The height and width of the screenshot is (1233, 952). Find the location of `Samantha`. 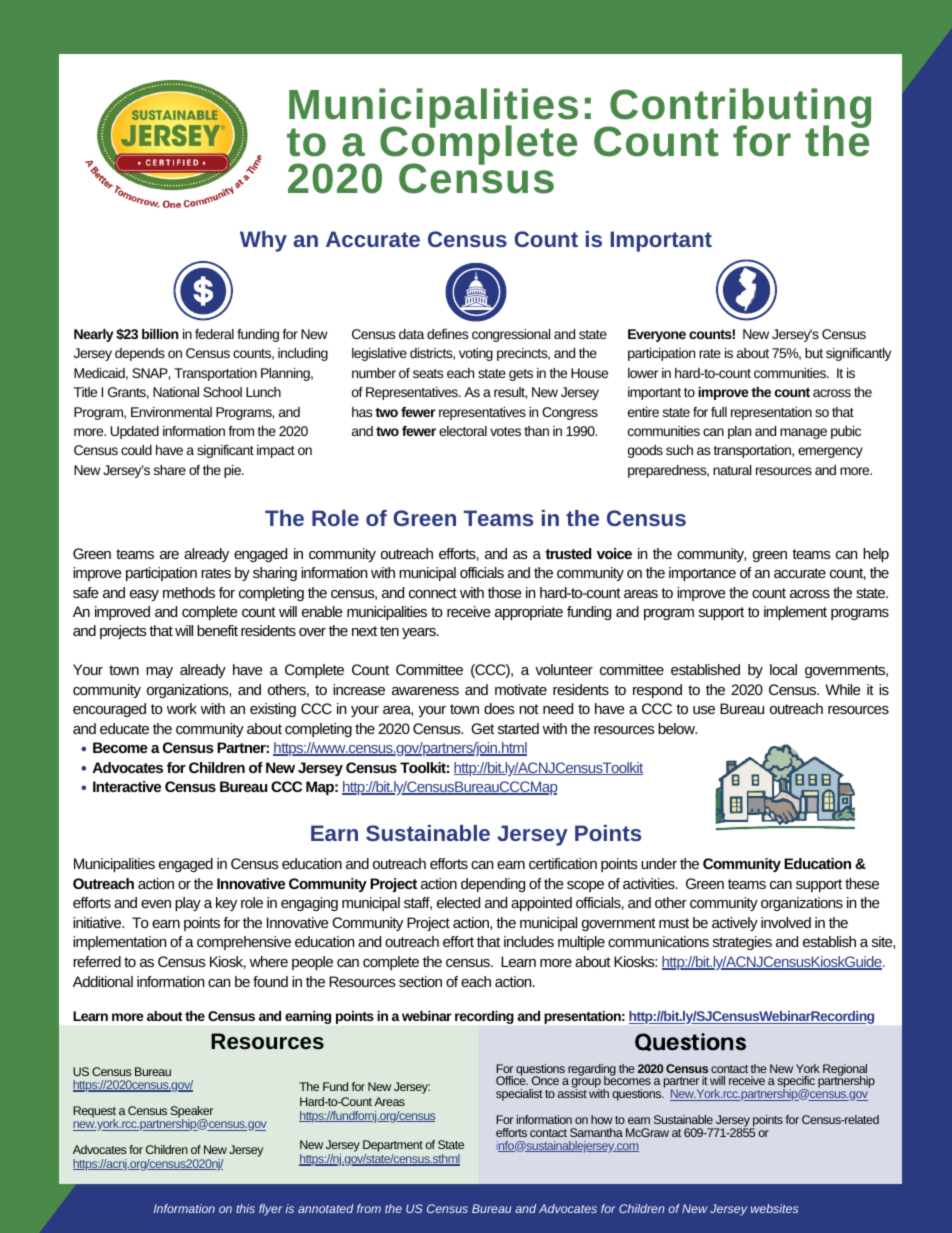

Samantha is located at coordinates (596, 1132).
